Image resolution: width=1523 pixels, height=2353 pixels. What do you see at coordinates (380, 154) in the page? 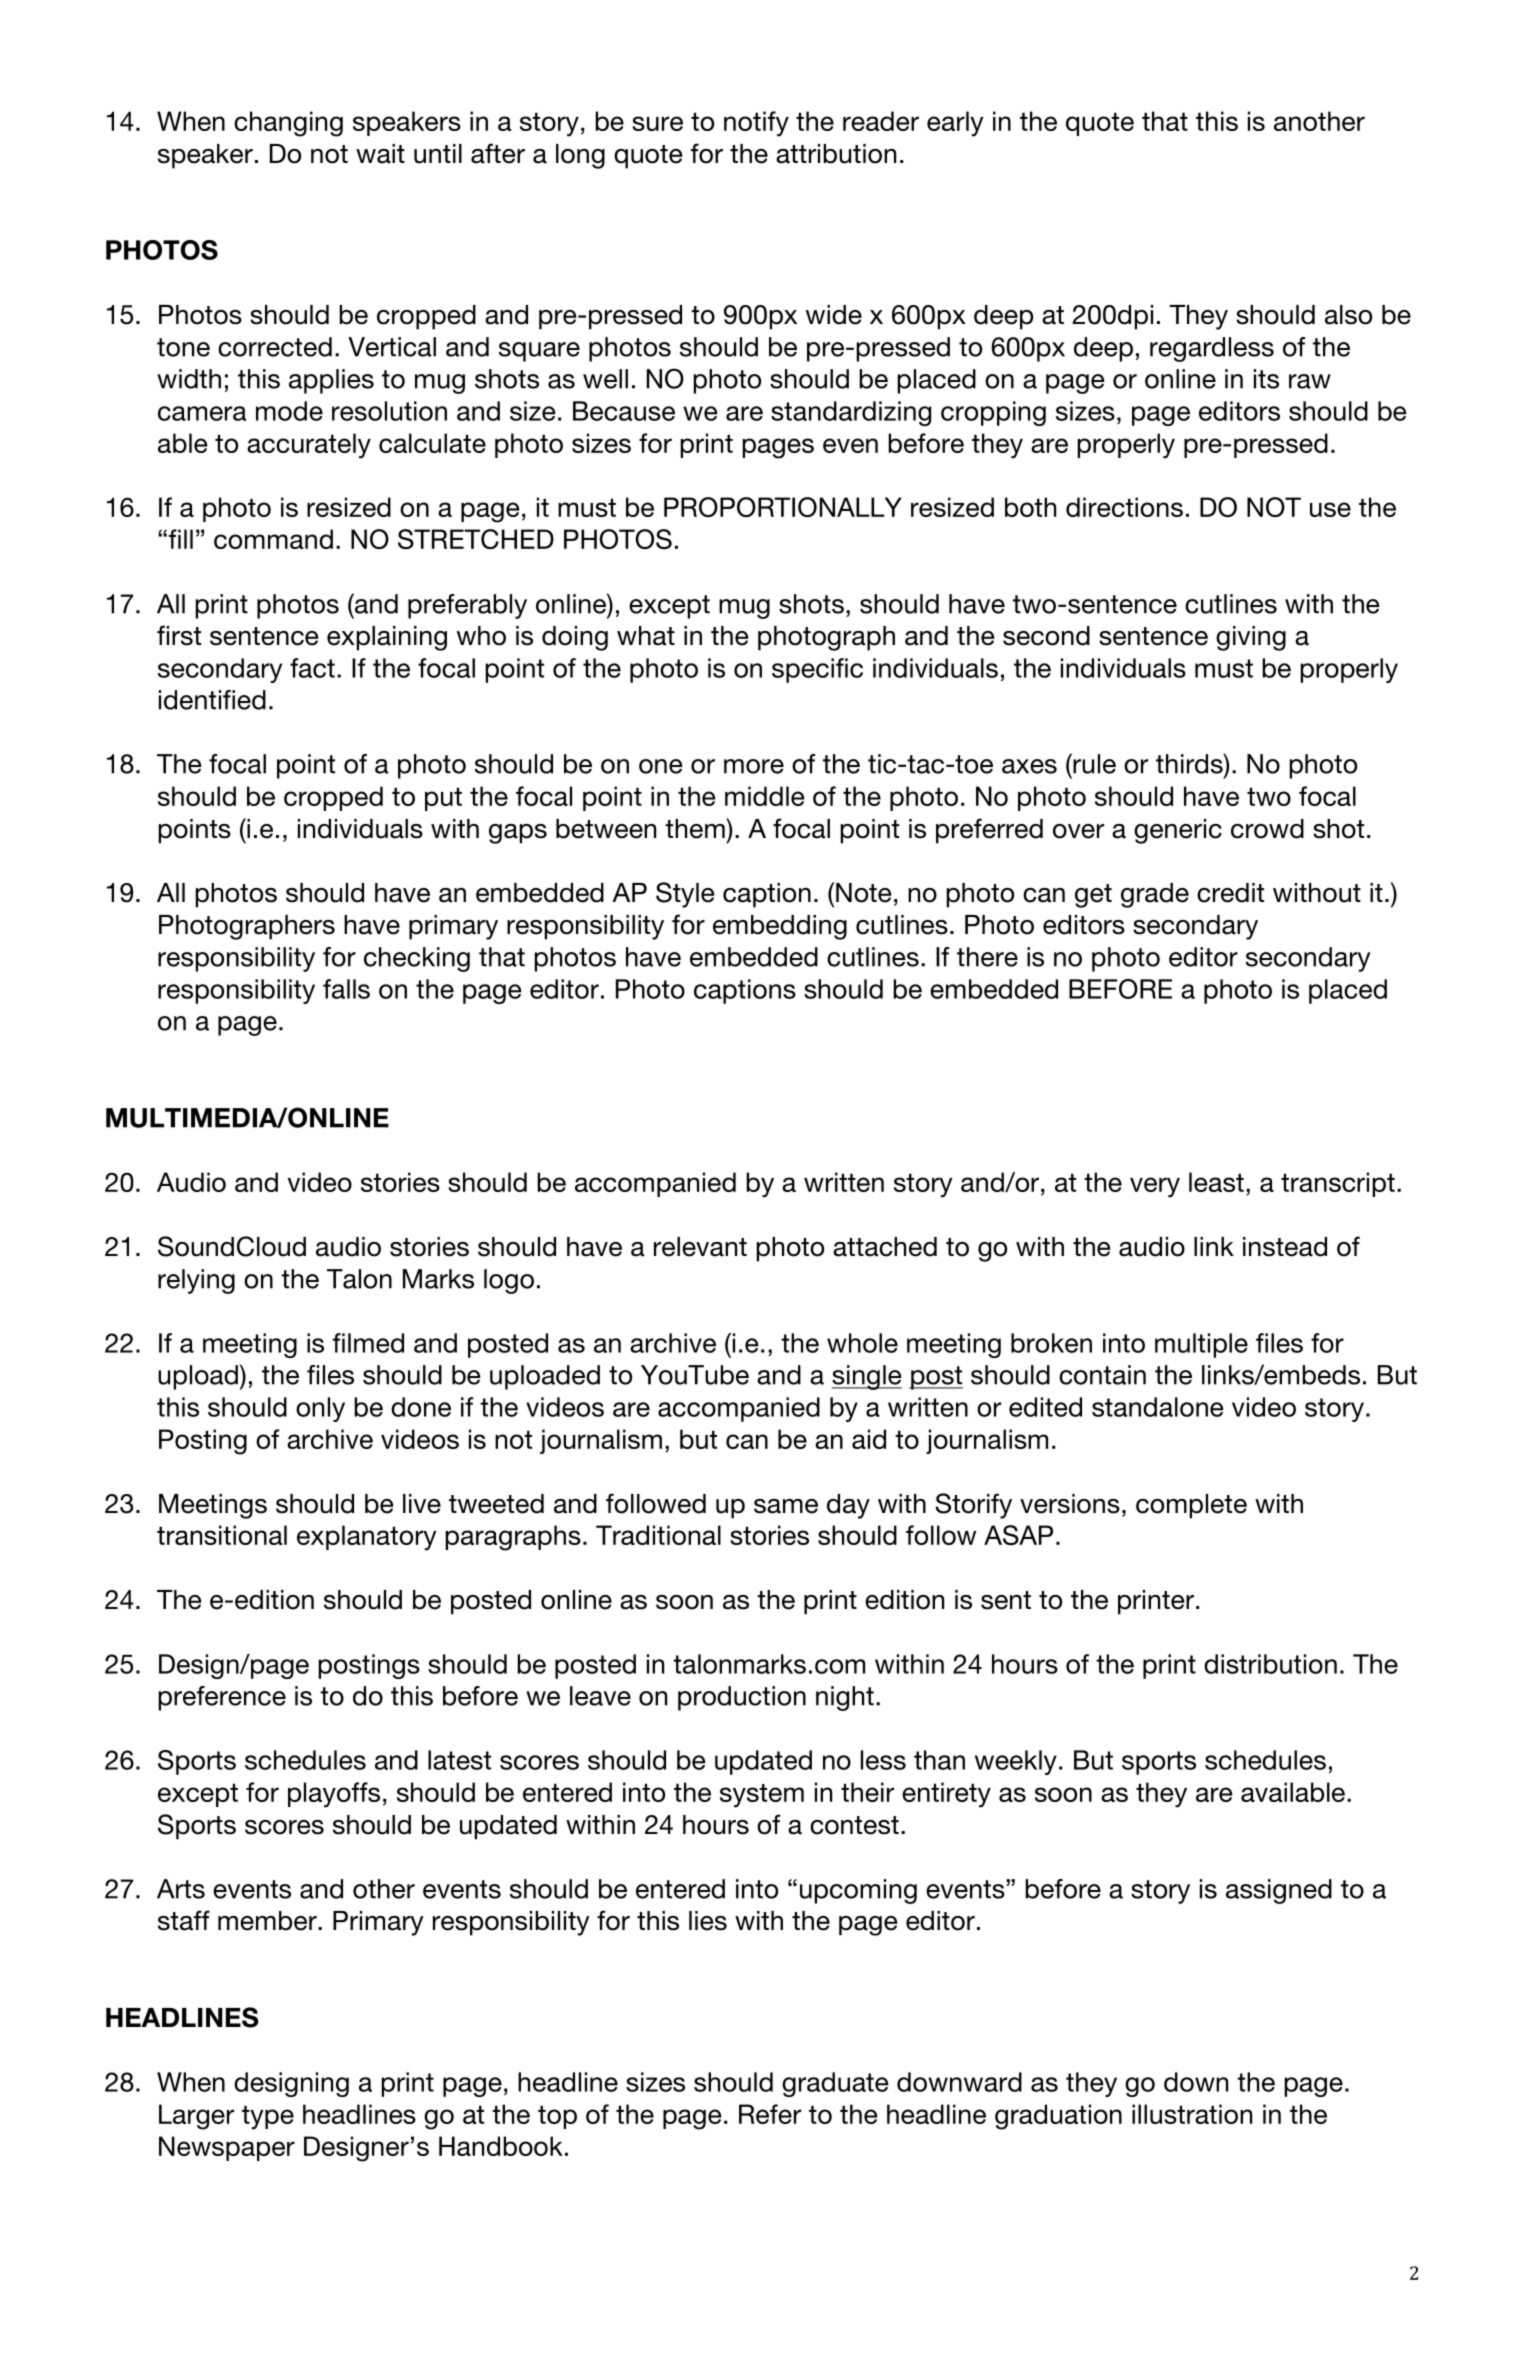
I see `wait` at bounding box center [380, 154].
